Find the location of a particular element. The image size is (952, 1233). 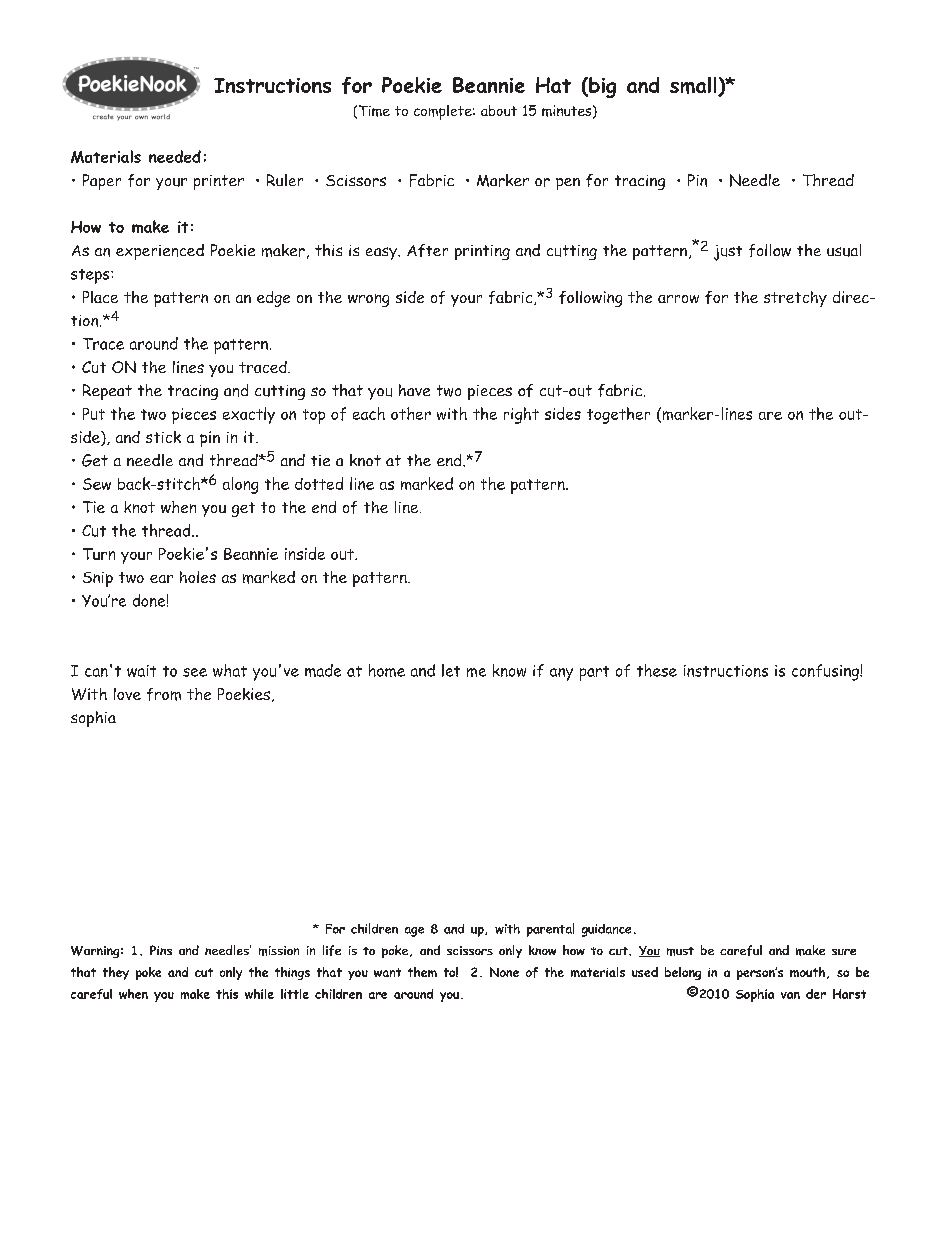

see is located at coordinates (195, 672).
